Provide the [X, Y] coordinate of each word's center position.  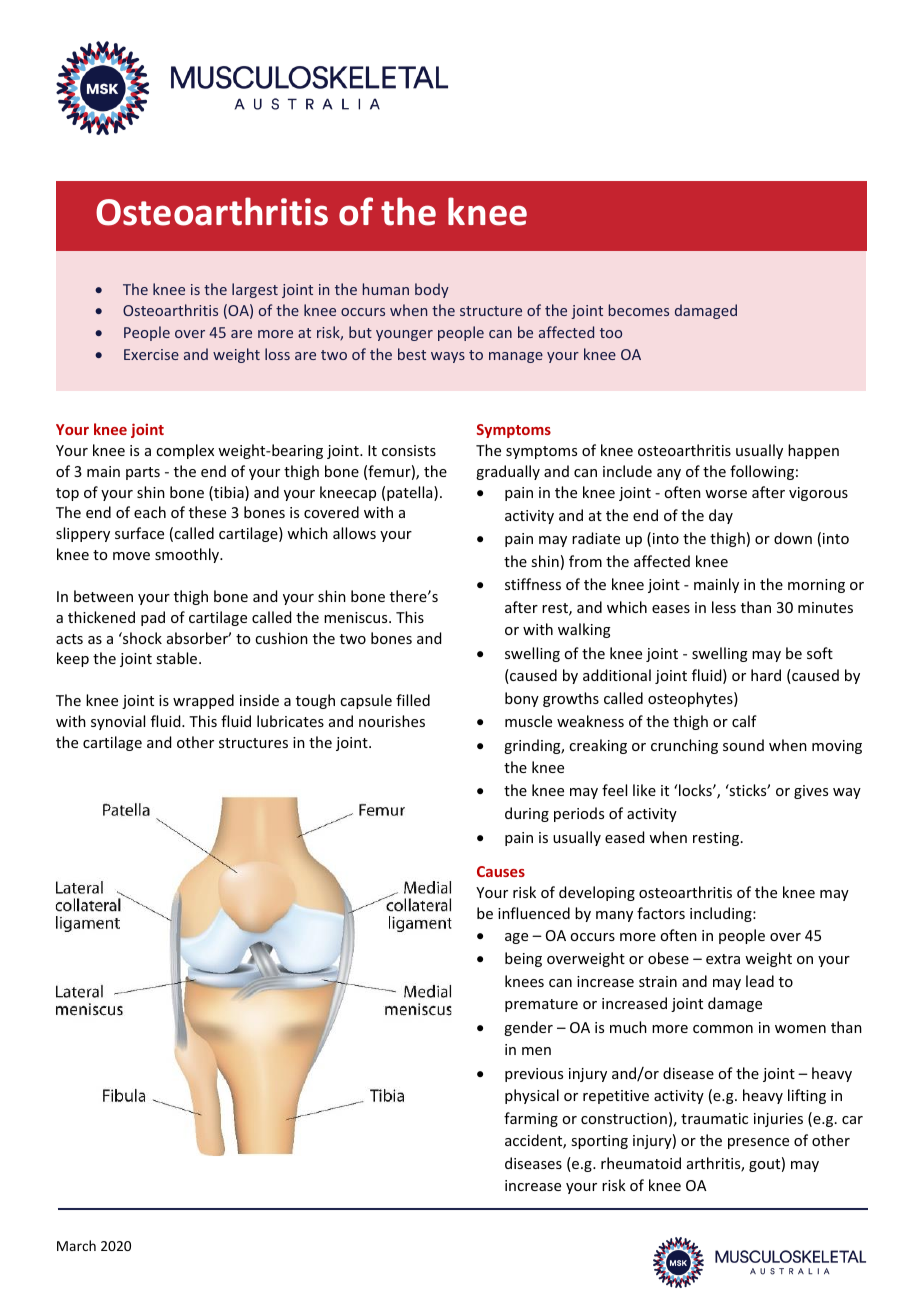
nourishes [392, 721]
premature [541, 1005]
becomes [639, 310]
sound [743, 745]
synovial [118, 722]
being [523, 959]
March [76, 1245]
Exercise [151, 354]
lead [760, 981]
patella [411, 493]
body [432, 290]
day [721, 516]
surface [139, 533]
